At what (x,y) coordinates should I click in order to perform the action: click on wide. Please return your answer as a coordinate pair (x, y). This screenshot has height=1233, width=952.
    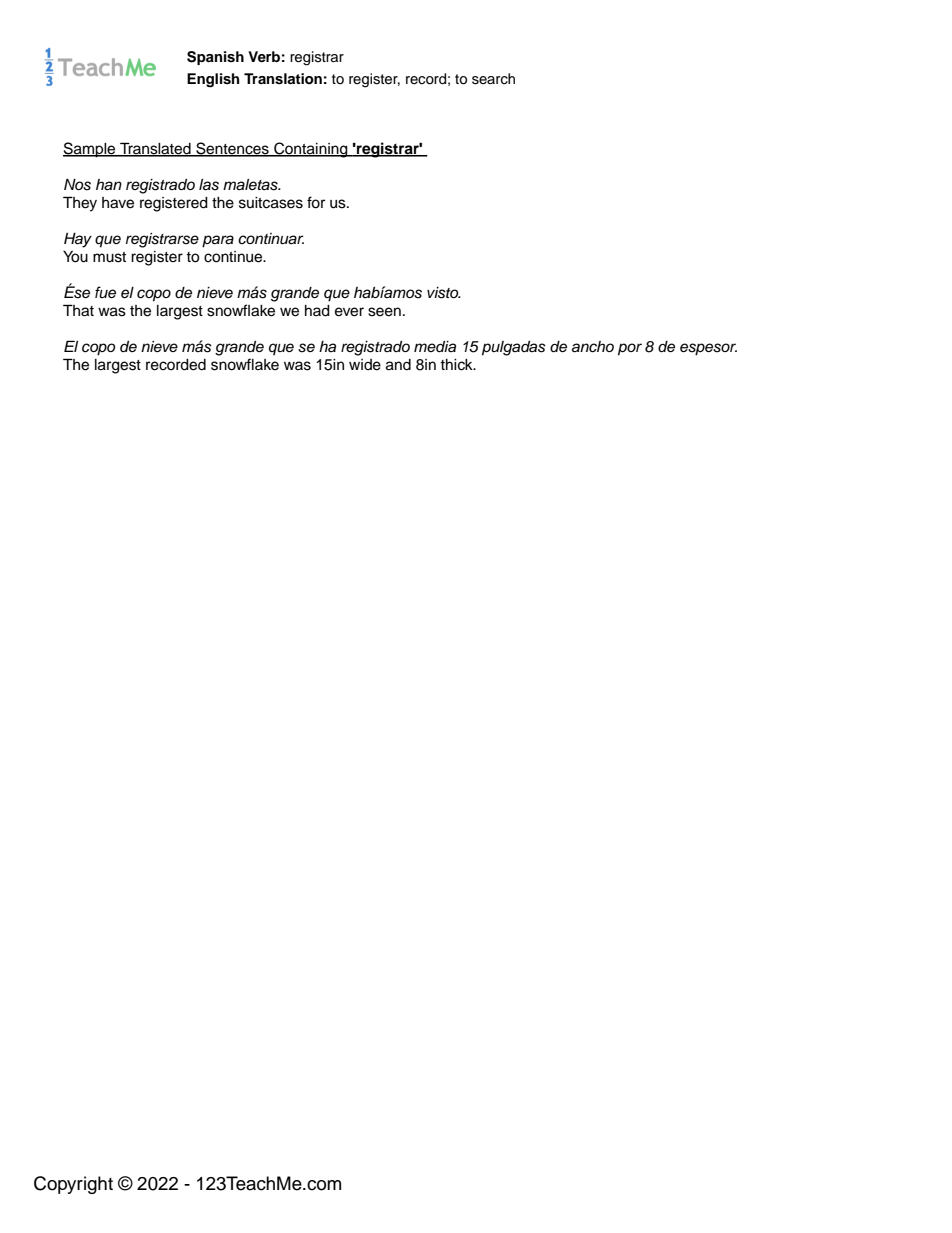
    Looking at the image, I should click on (365, 365).
